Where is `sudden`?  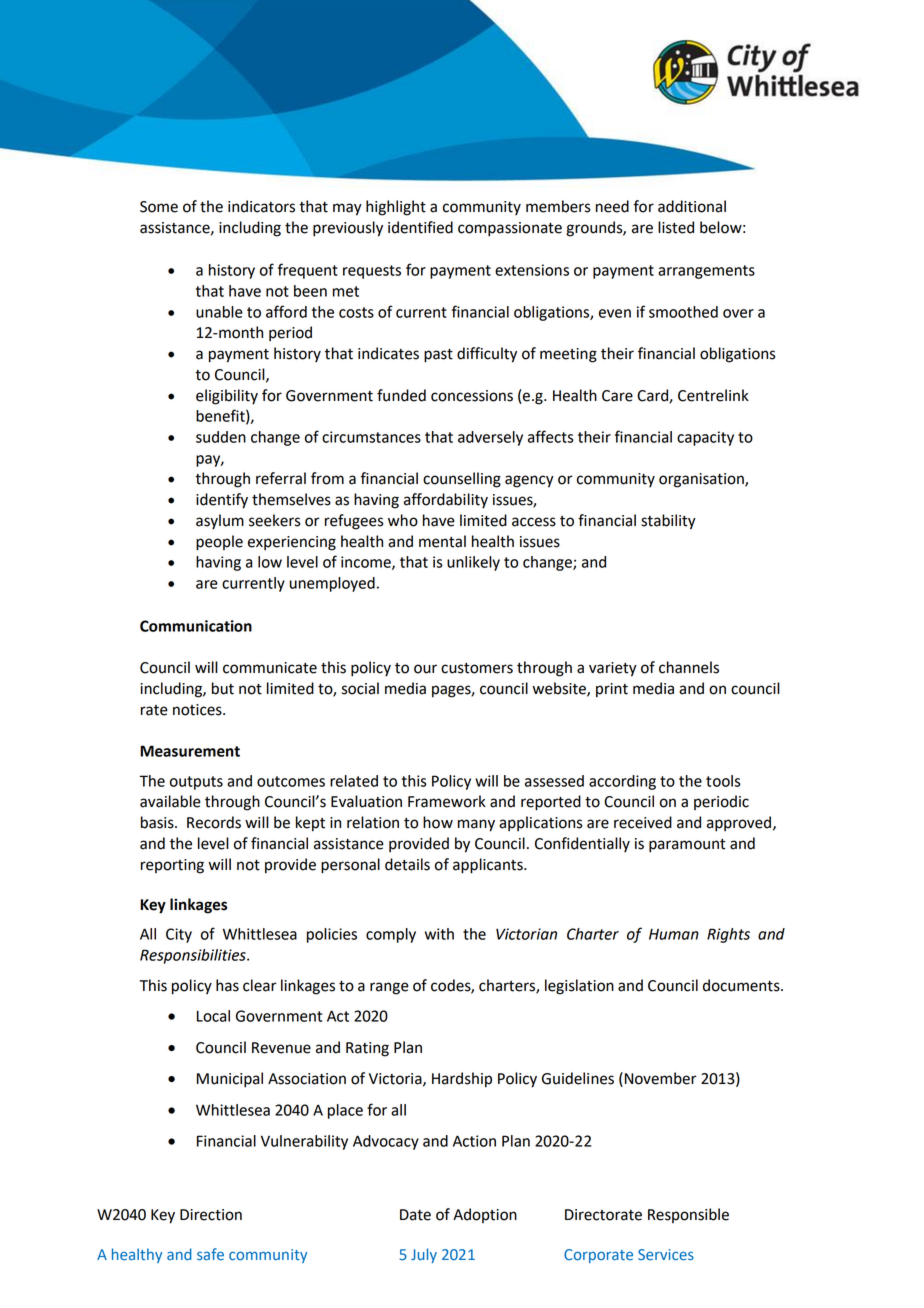 sudden is located at coordinates (221, 437).
